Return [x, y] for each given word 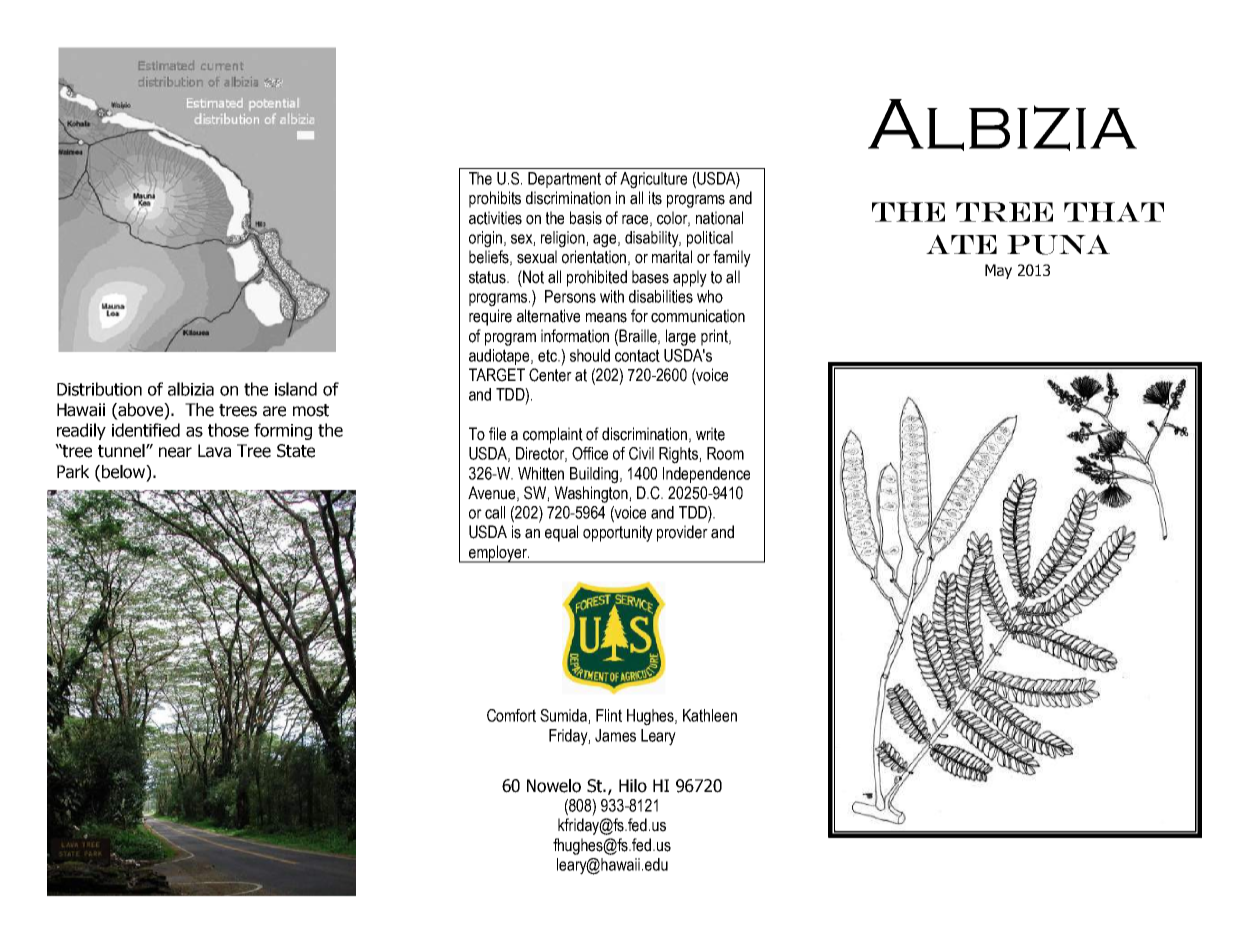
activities [495, 218]
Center [550, 375]
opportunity [618, 533]
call [495, 512]
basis [586, 218]
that [1114, 212]
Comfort [511, 715]
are [274, 411]
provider [682, 533]
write [710, 434]
